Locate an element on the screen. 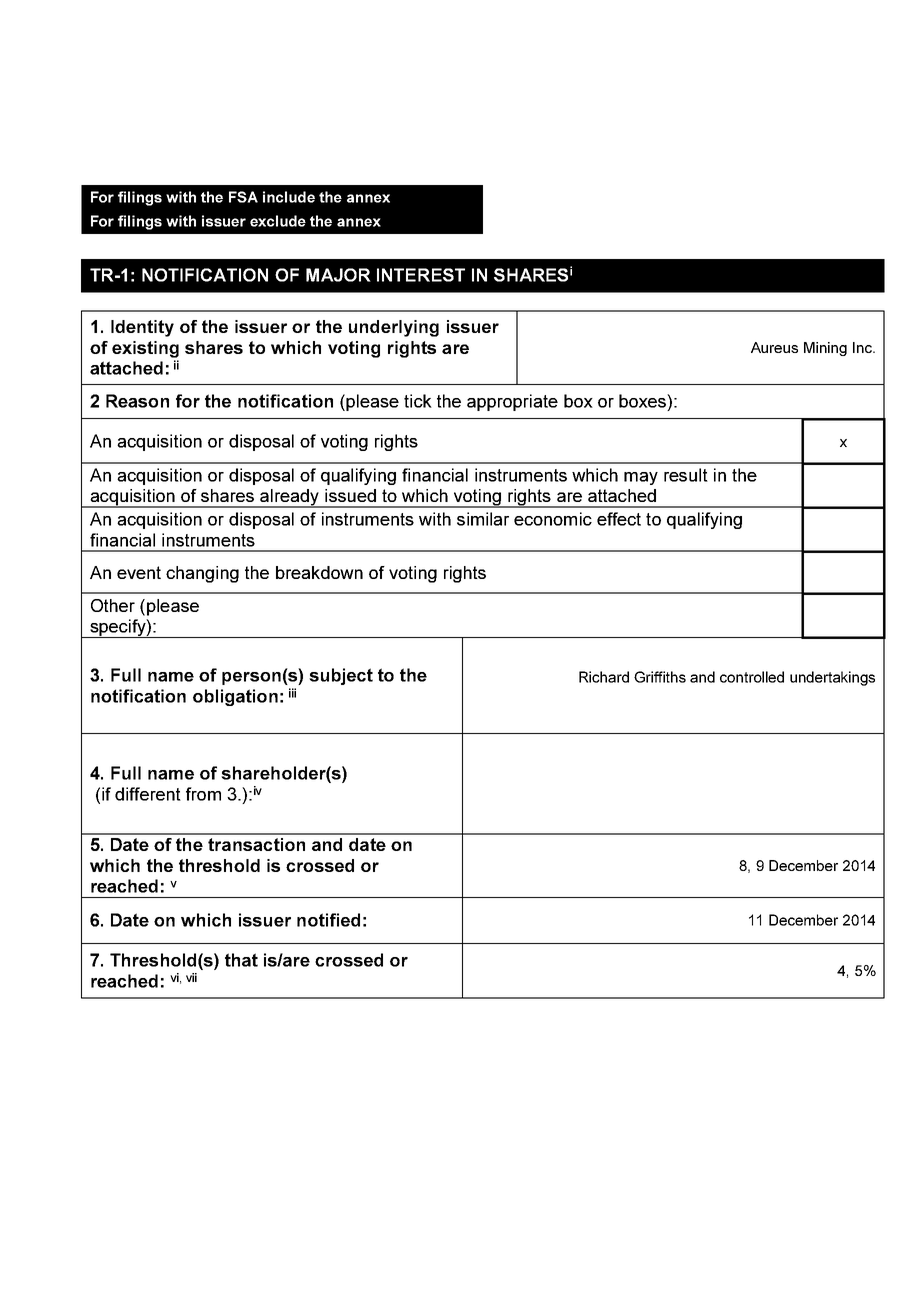 This screenshot has width=924, height=1308. already is located at coordinates (290, 498).
